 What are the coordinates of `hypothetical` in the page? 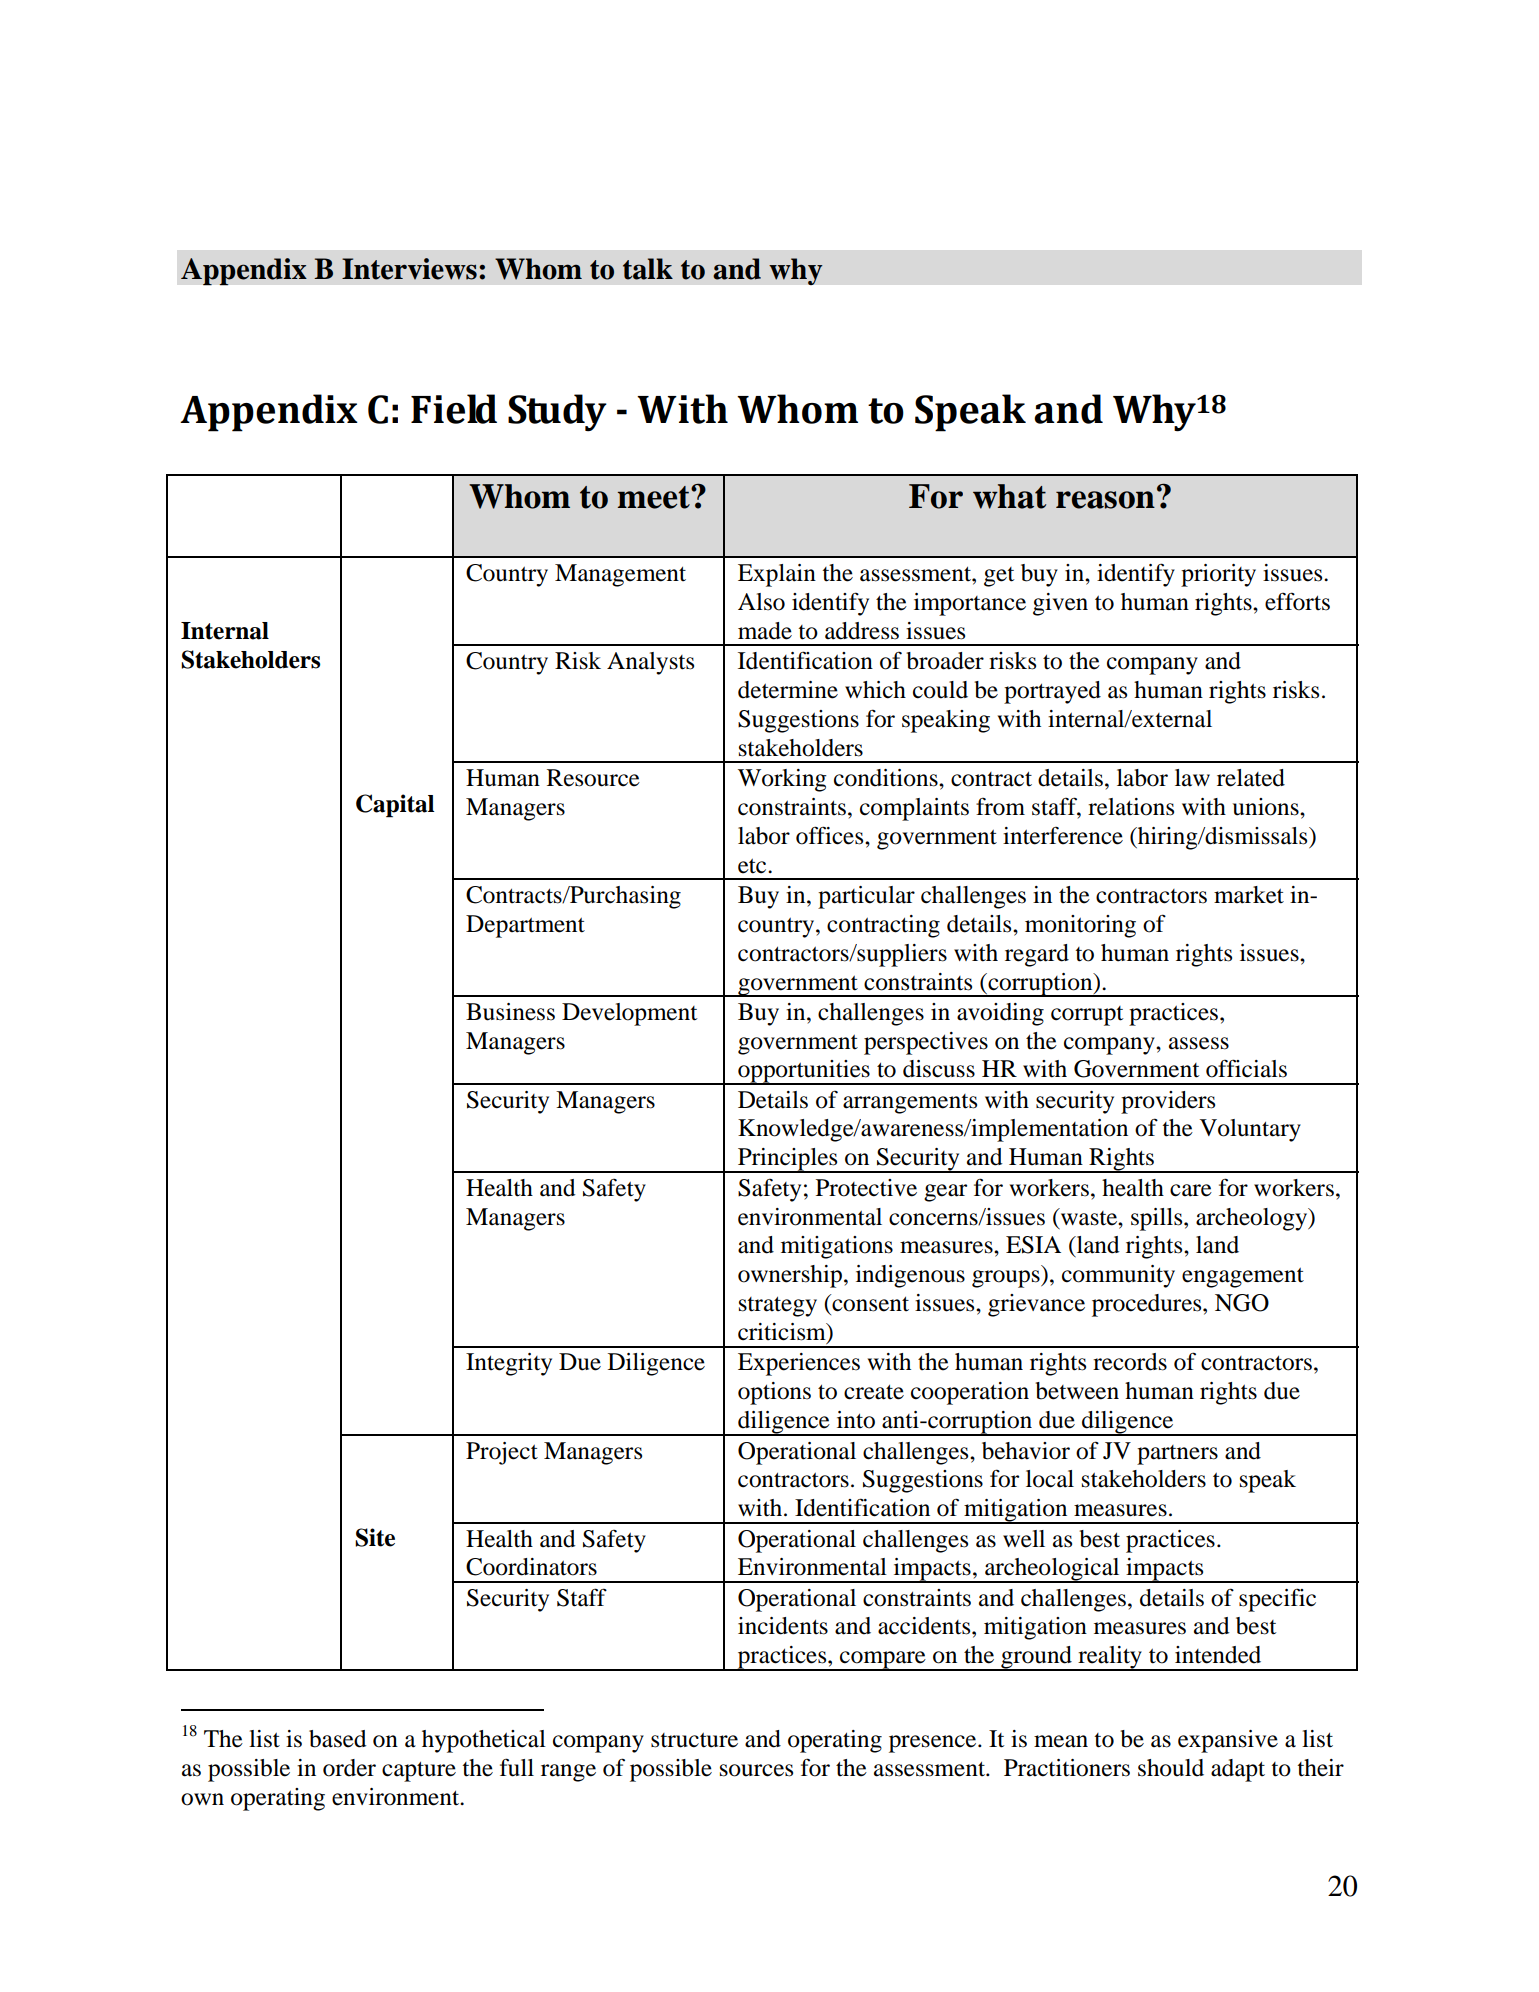 It's located at (484, 1741).
